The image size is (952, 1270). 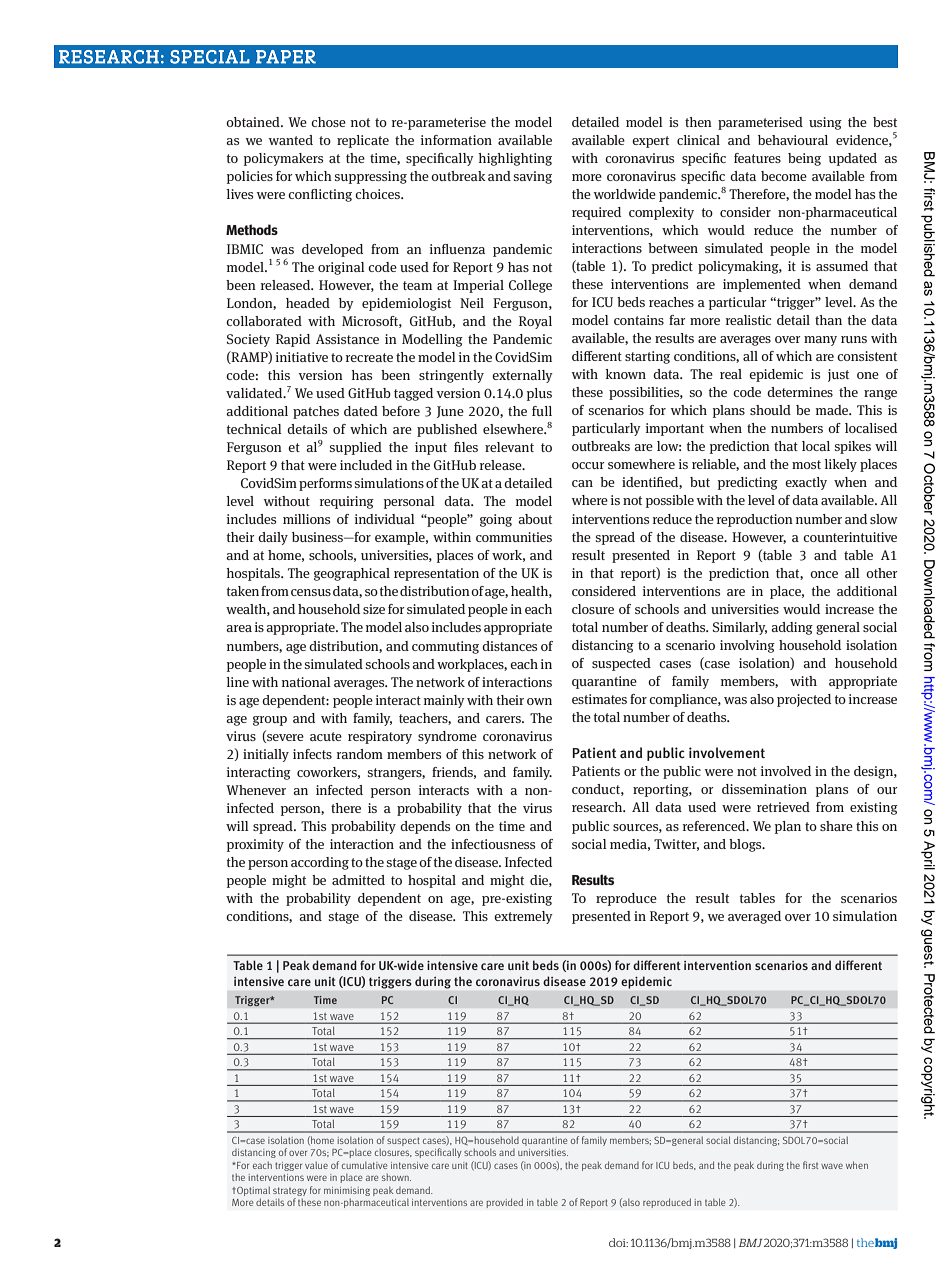 I want to click on distances, so click(x=509, y=646).
